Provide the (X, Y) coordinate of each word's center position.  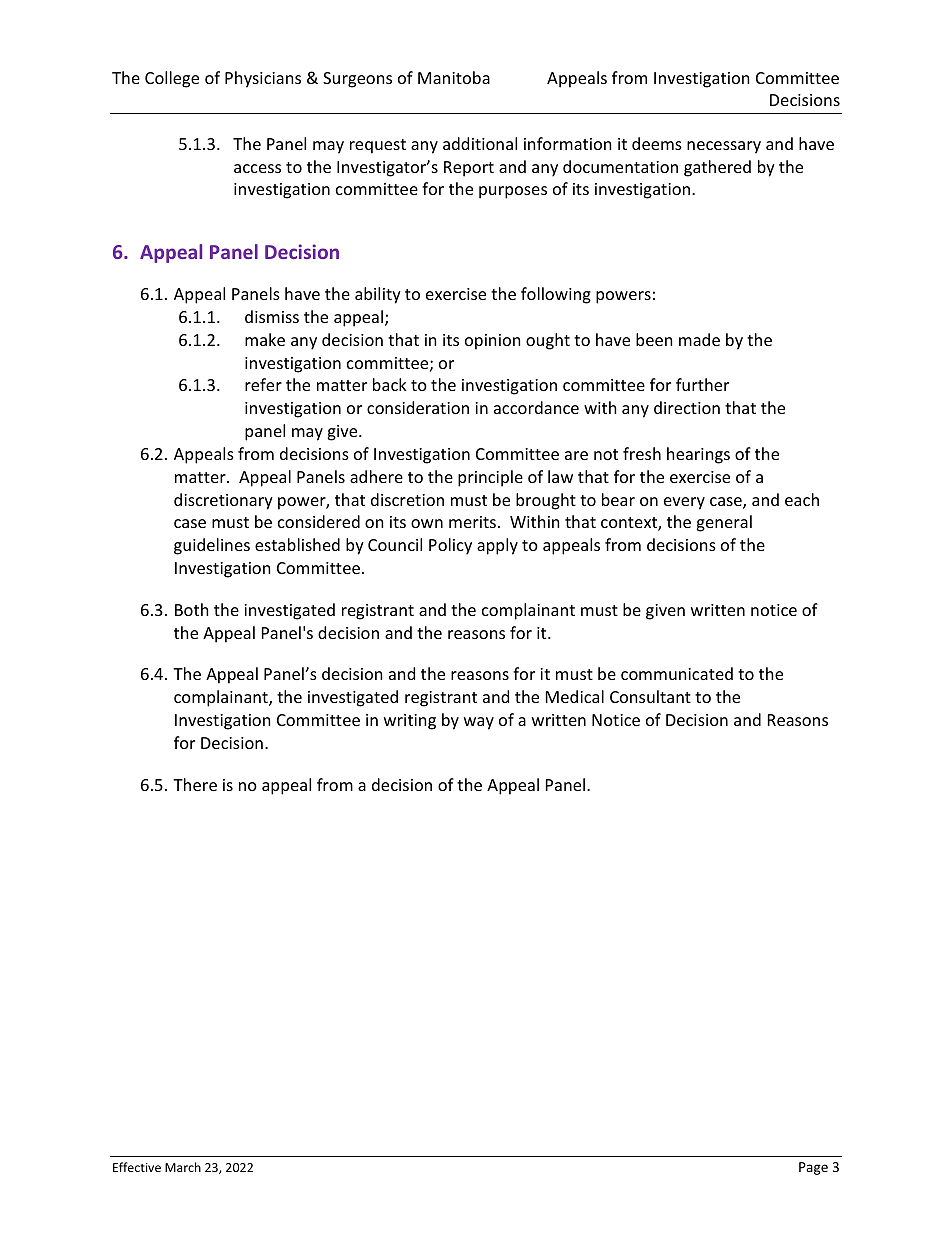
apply (497, 546)
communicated (677, 673)
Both (192, 609)
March (183, 1167)
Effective (137, 1167)
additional (480, 143)
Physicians (263, 79)
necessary (724, 147)
